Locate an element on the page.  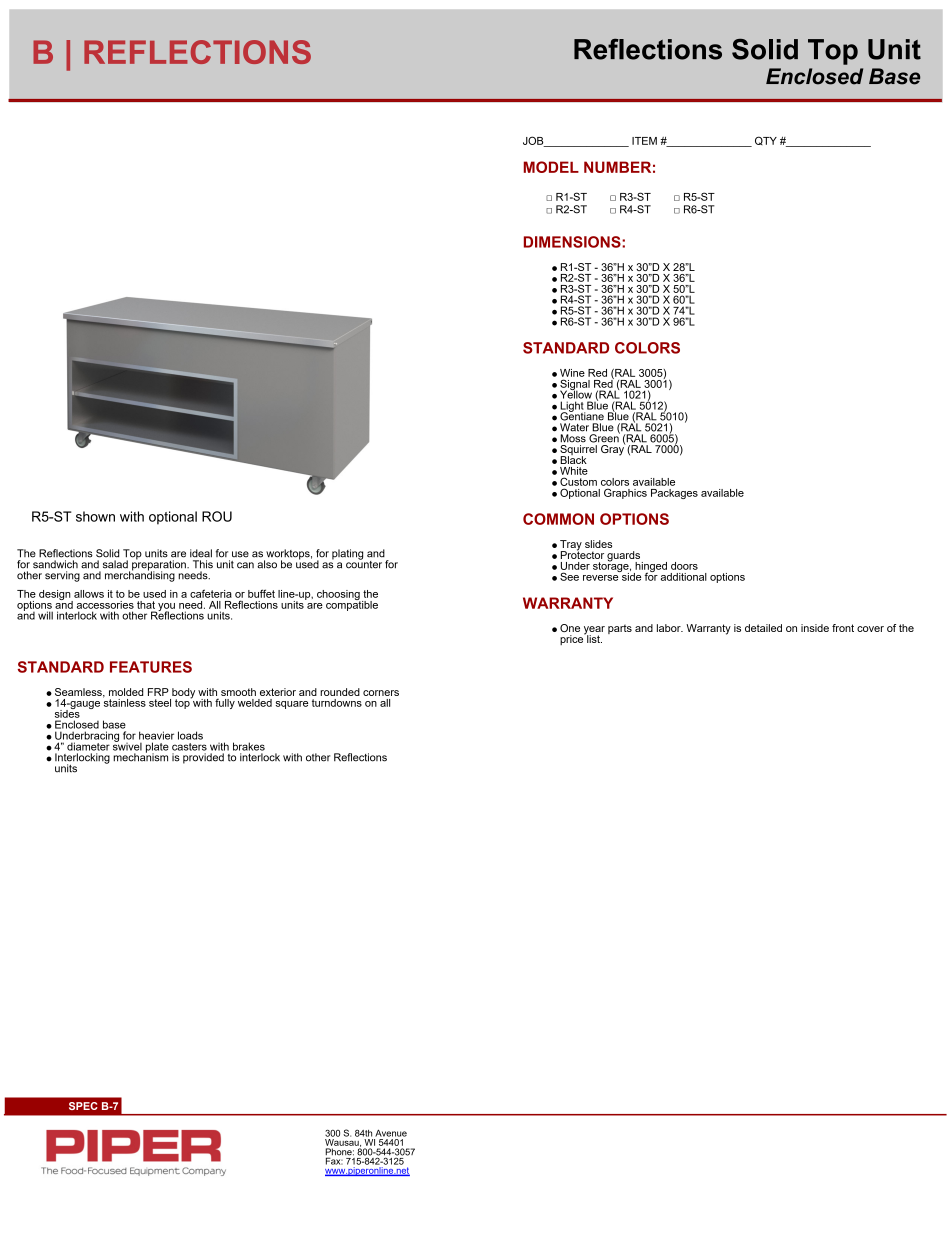
Avenue is located at coordinates (391, 1133).
